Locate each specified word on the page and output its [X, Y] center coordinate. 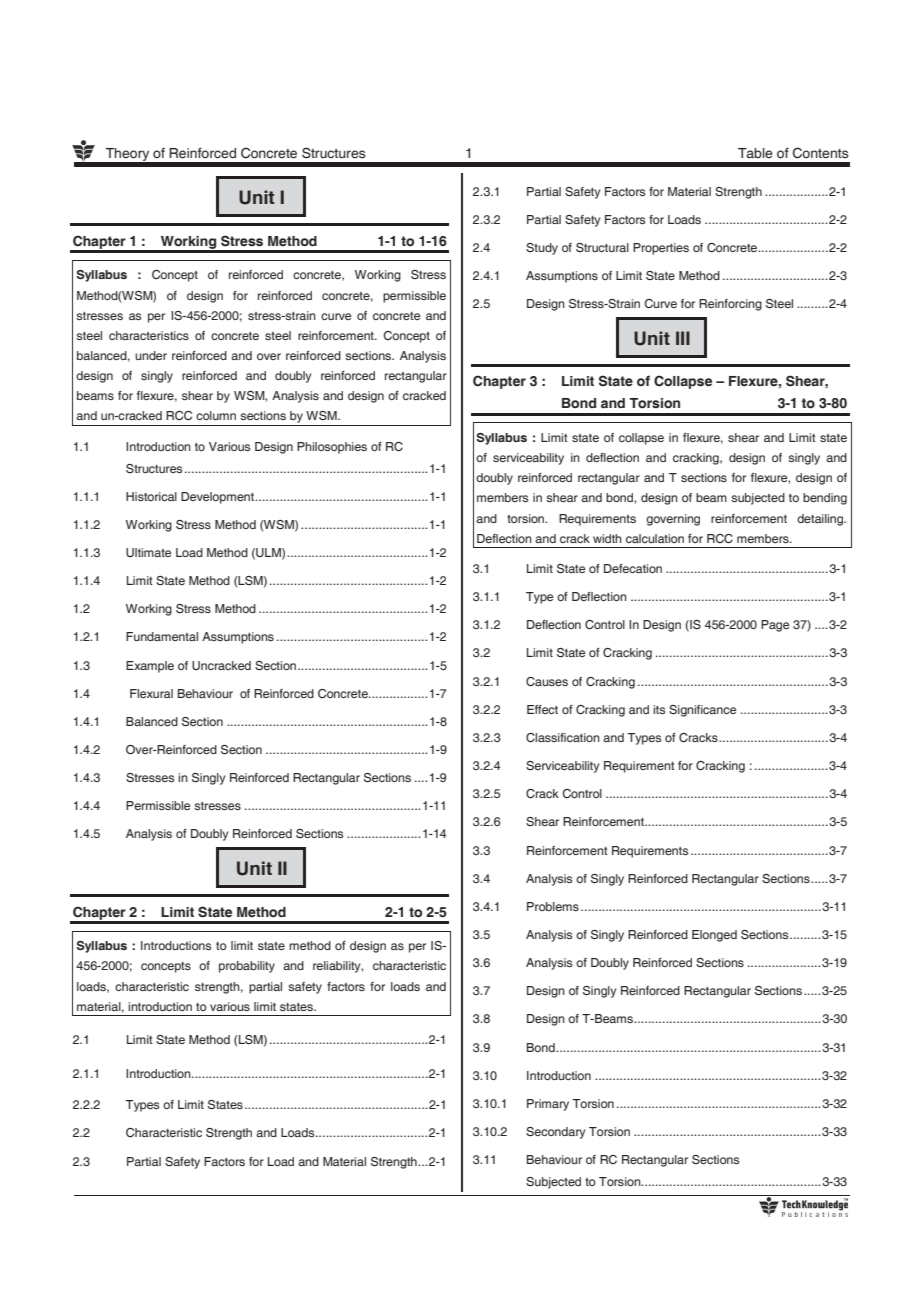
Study [542, 249]
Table [755, 153]
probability [247, 967]
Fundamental [162, 636]
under [151, 355]
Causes [547, 681]
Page [775, 626]
